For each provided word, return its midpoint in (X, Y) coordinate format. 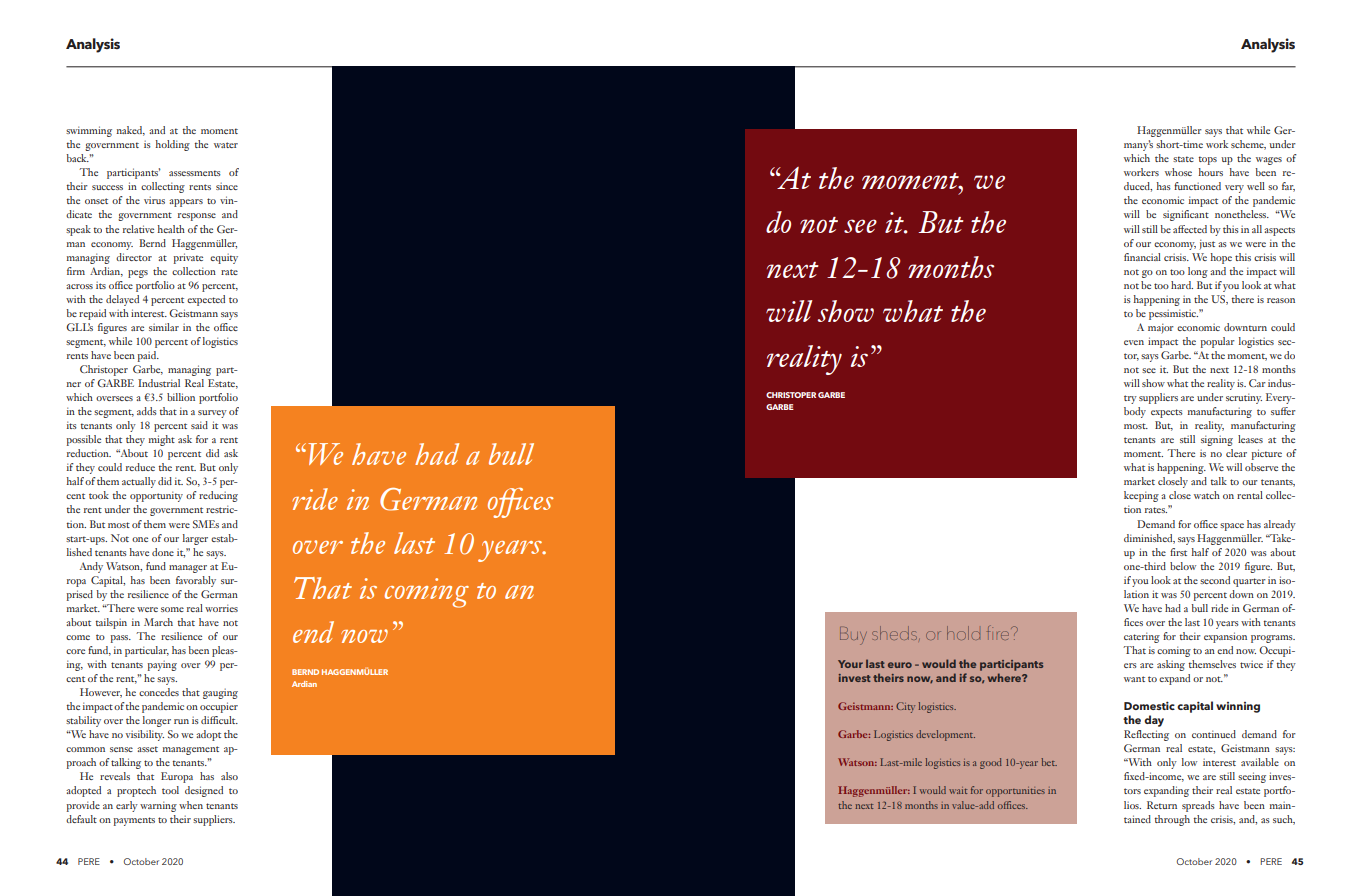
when (191, 805)
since (227, 186)
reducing (218, 496)
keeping (1141, 496)
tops (1207, 160)
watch (1207, 495)
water (226, 145)
